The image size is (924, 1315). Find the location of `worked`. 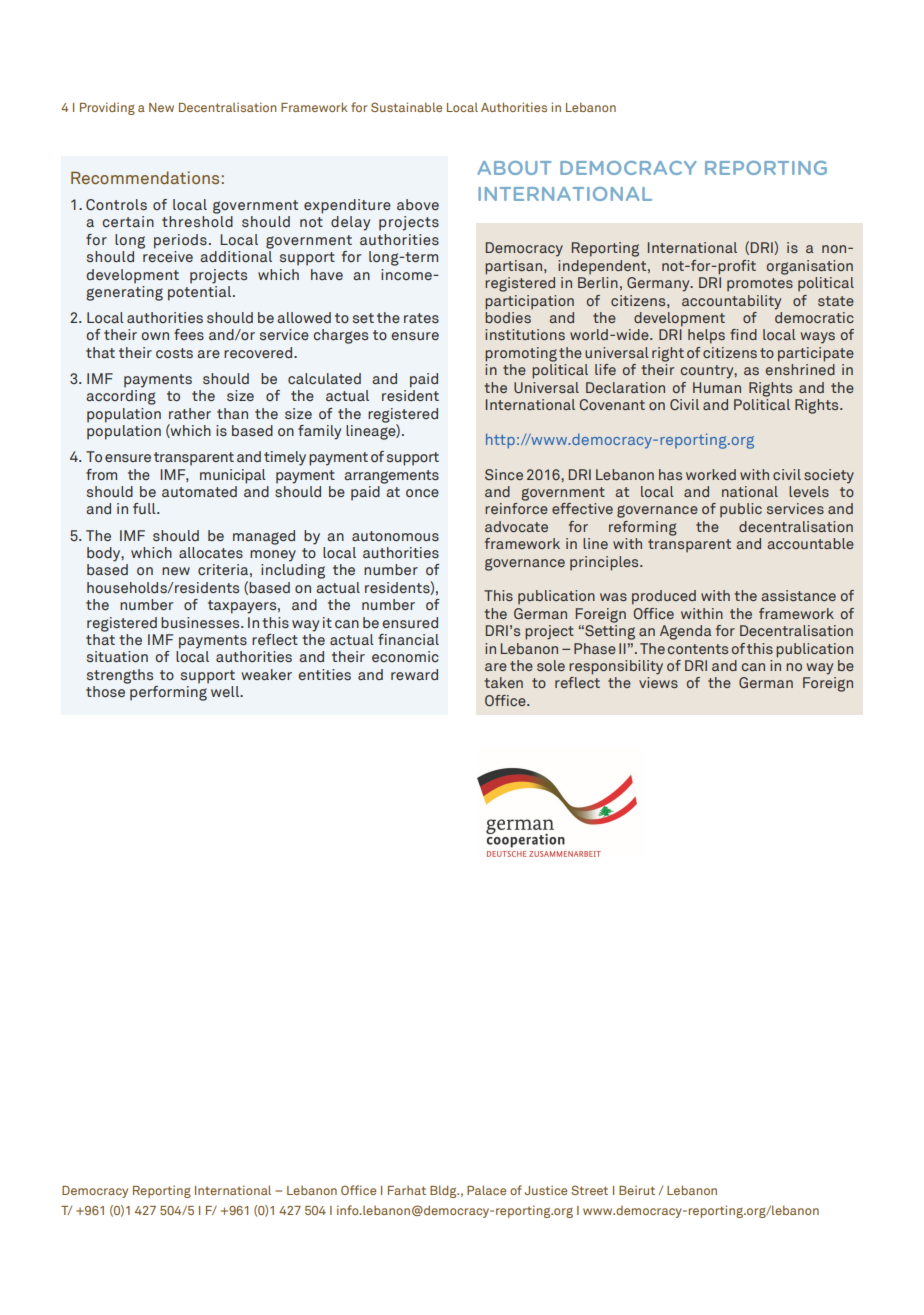

worked is located at coordinates (711, 474).
